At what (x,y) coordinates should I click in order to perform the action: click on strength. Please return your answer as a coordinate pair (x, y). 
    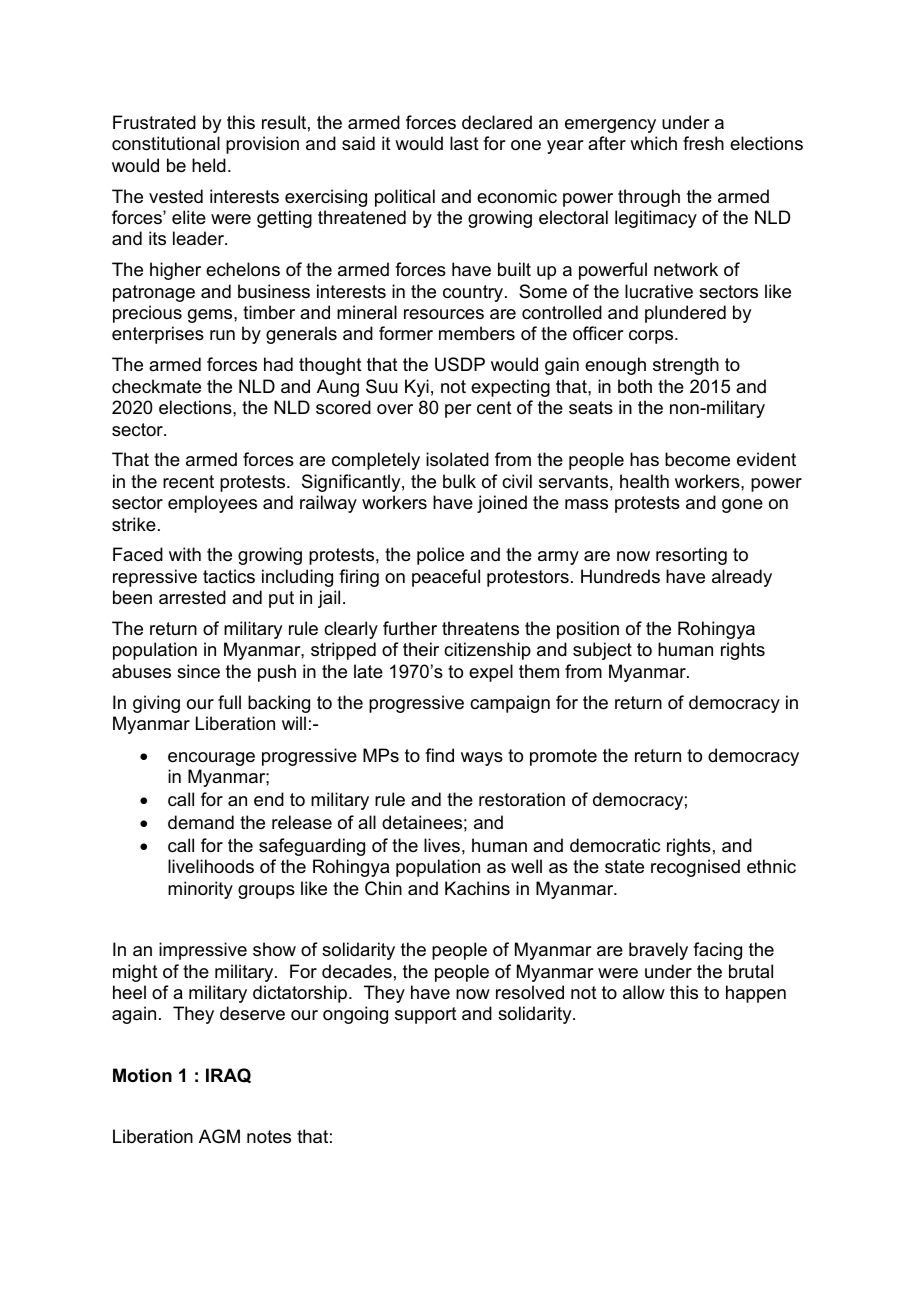
    Looking at the image, I should click on (686, 366).
